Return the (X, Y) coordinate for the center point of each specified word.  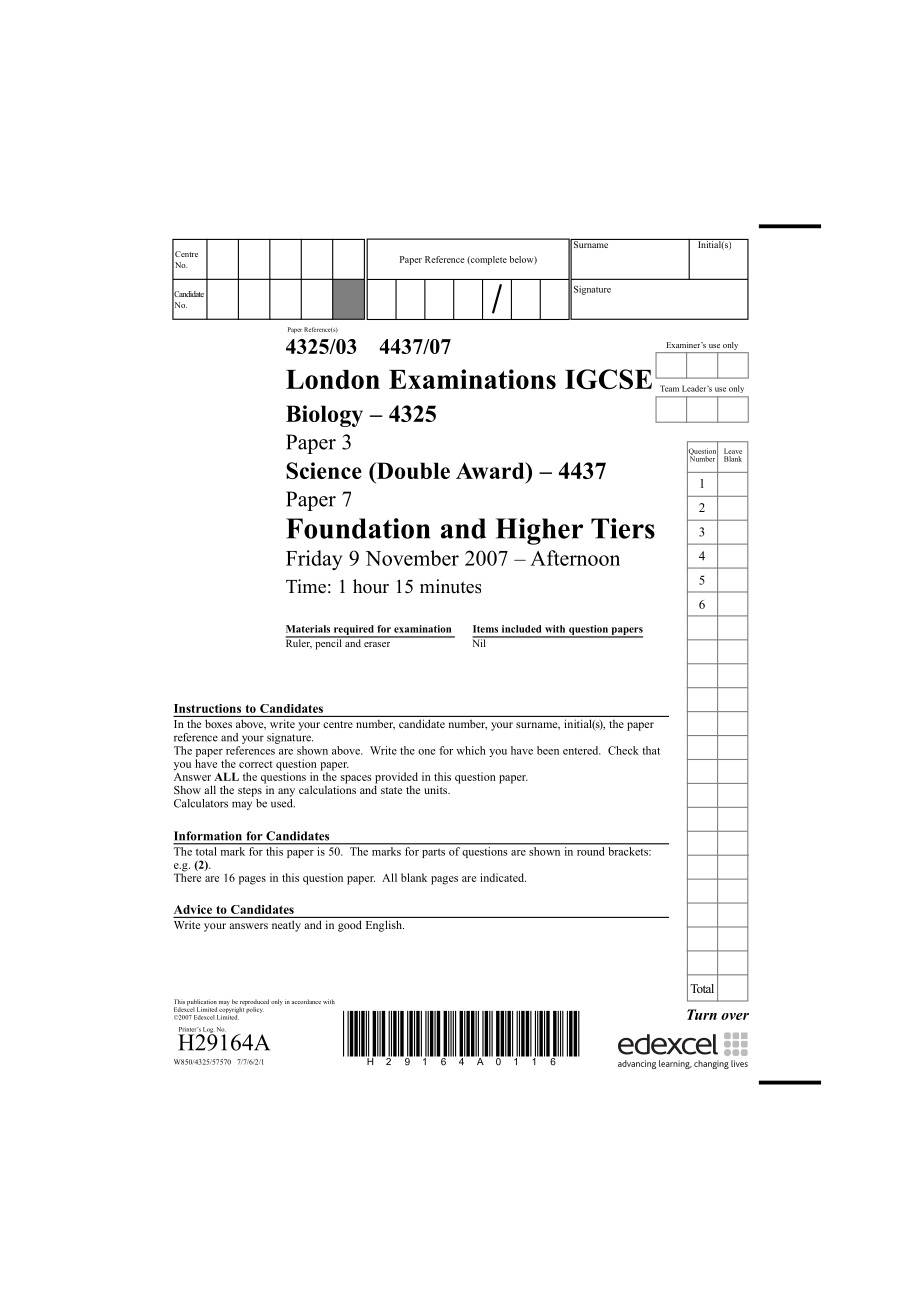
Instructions (207, 708)
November (412, 558)
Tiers (623, 528)
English (385, 926)
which (471, 750)
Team (669, 388)
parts (433, 853)
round (590, 851)
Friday (314, 560)
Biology (324, 416)
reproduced (254, 1003)
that (651, 750)
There (187, 876)
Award (491, 470)
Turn (702, 1014)
